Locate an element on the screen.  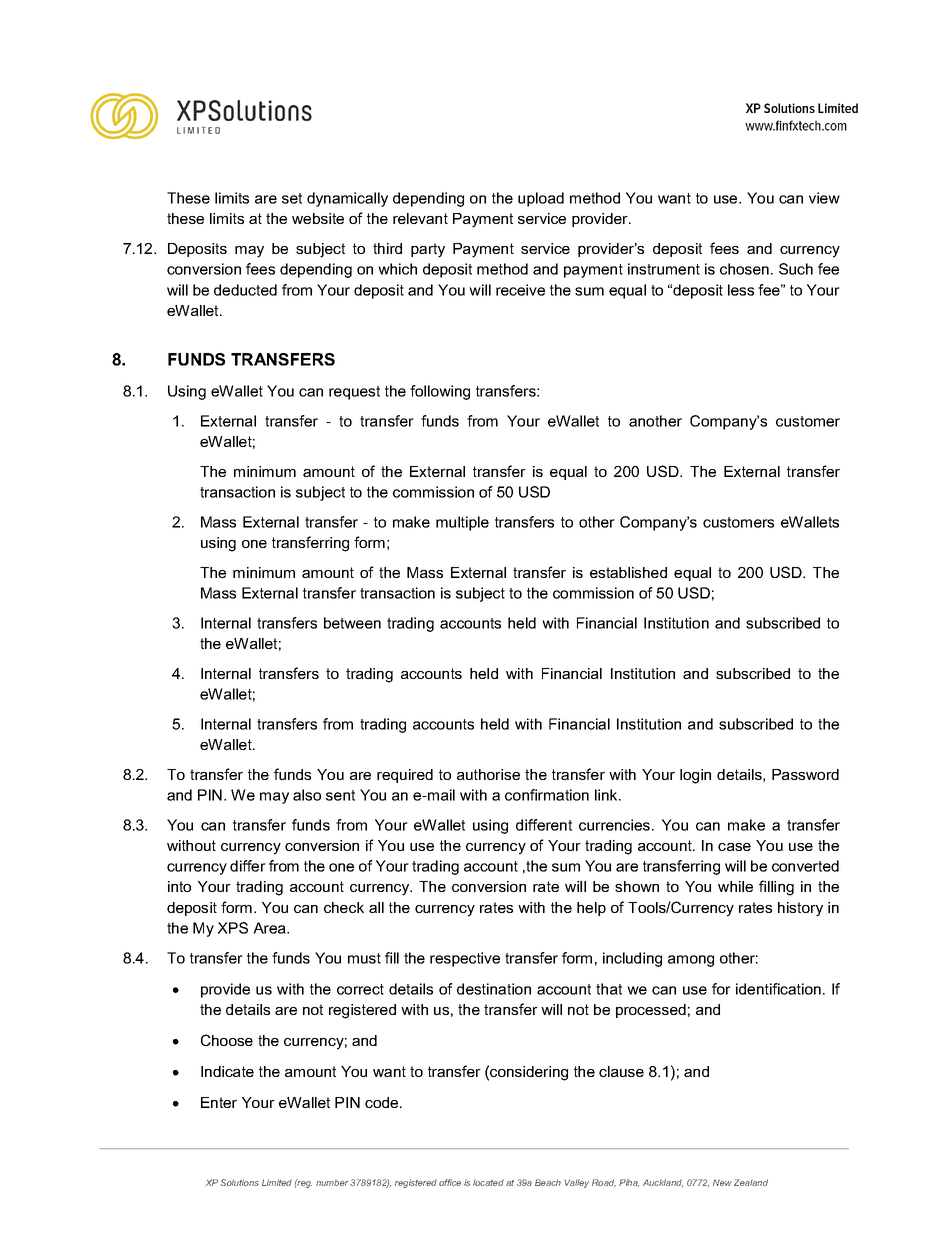
set is located at coordinates (292, 198).
